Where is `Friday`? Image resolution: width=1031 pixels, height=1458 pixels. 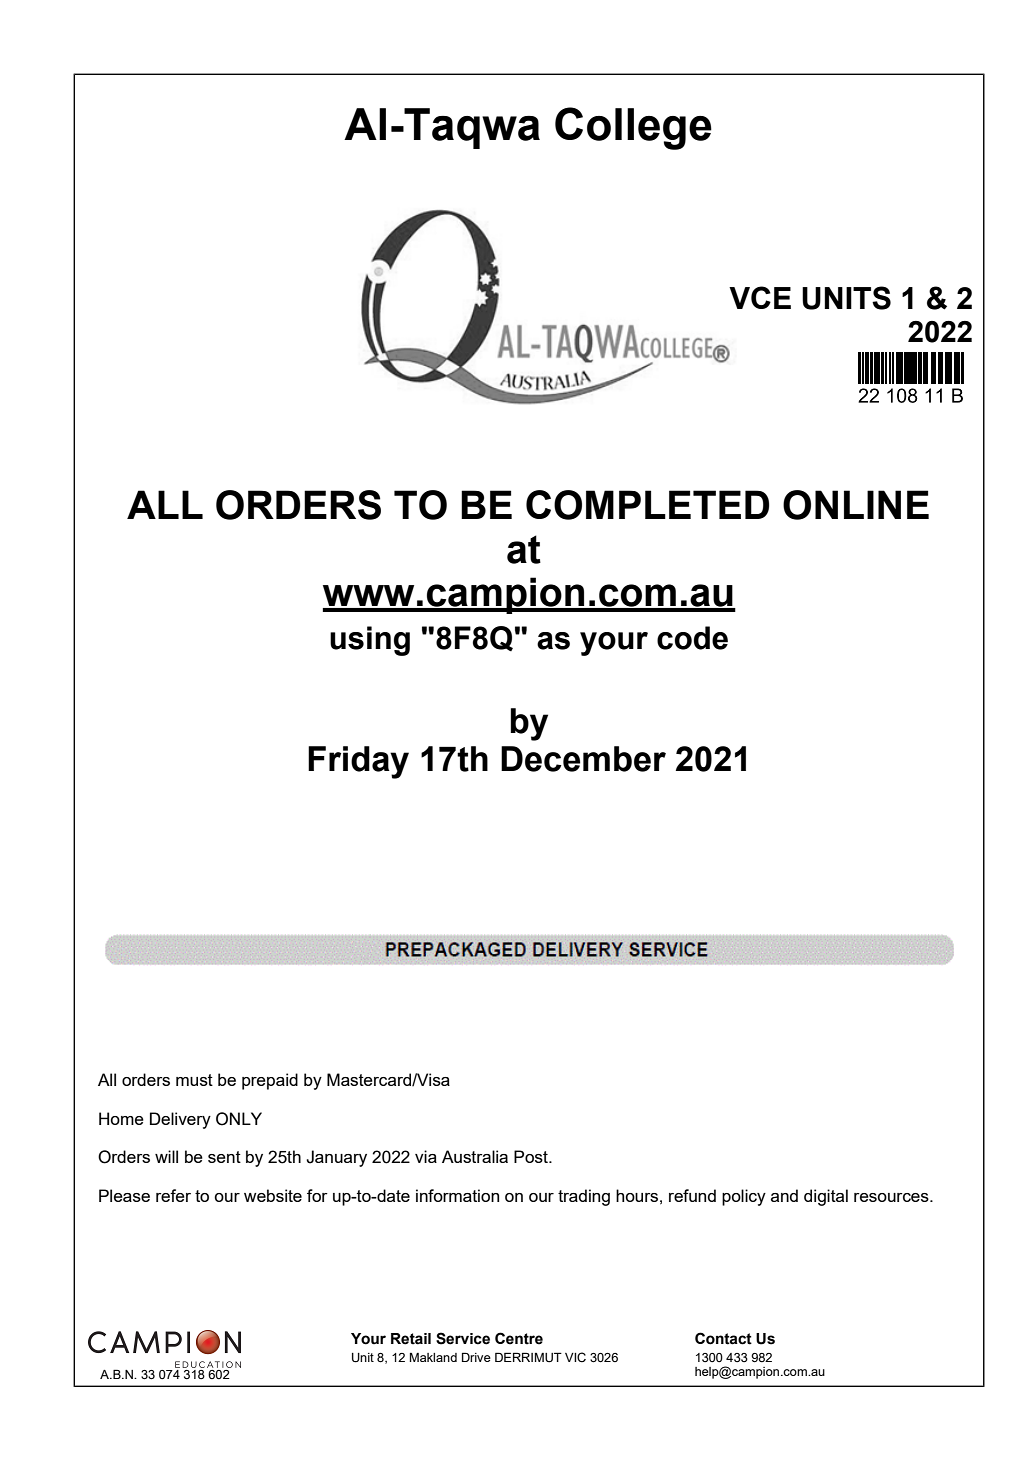 Friday is located at coordinates (358, 762).
